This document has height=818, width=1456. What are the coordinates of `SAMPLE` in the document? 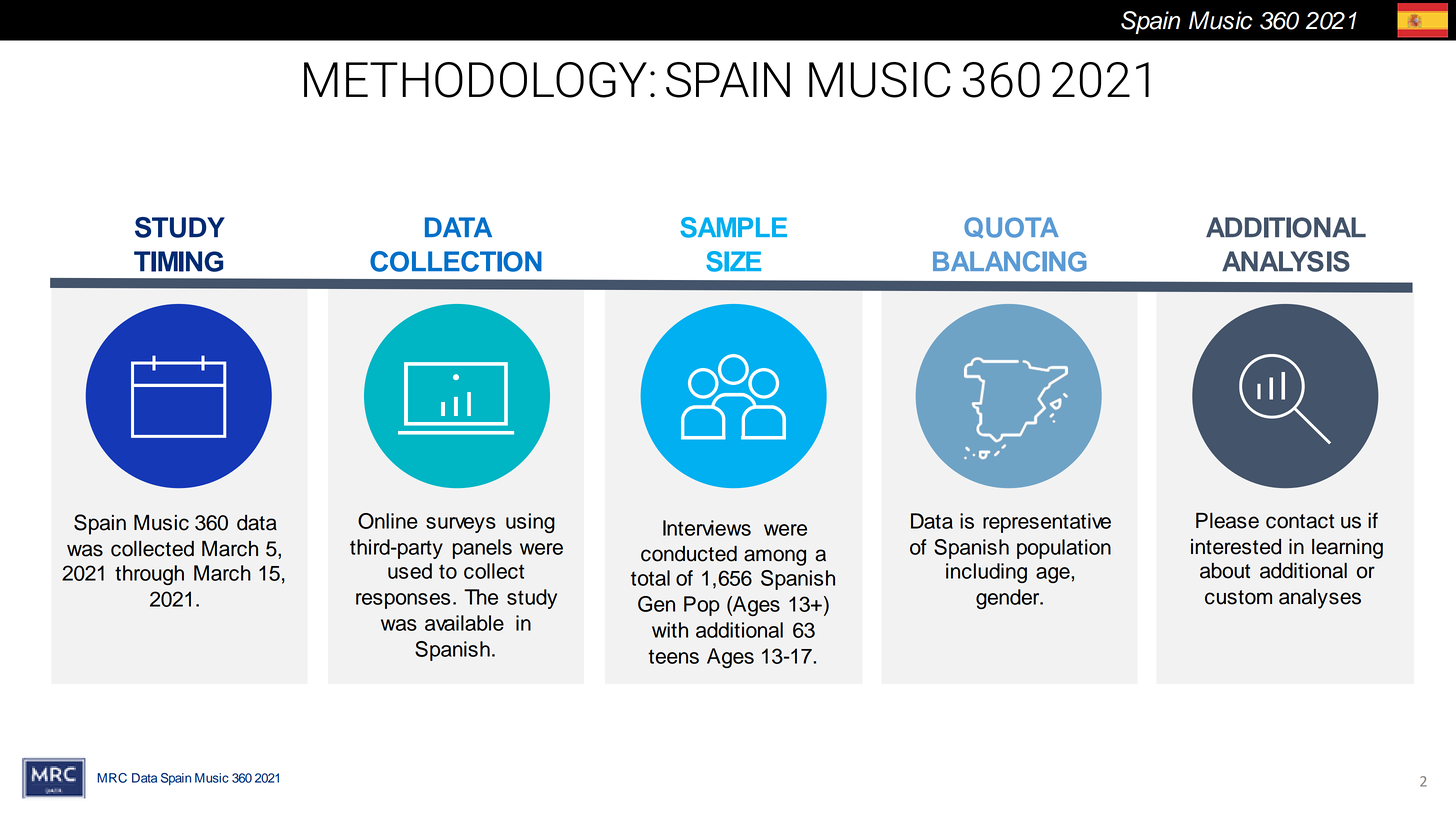 It's located at (733, 227).
